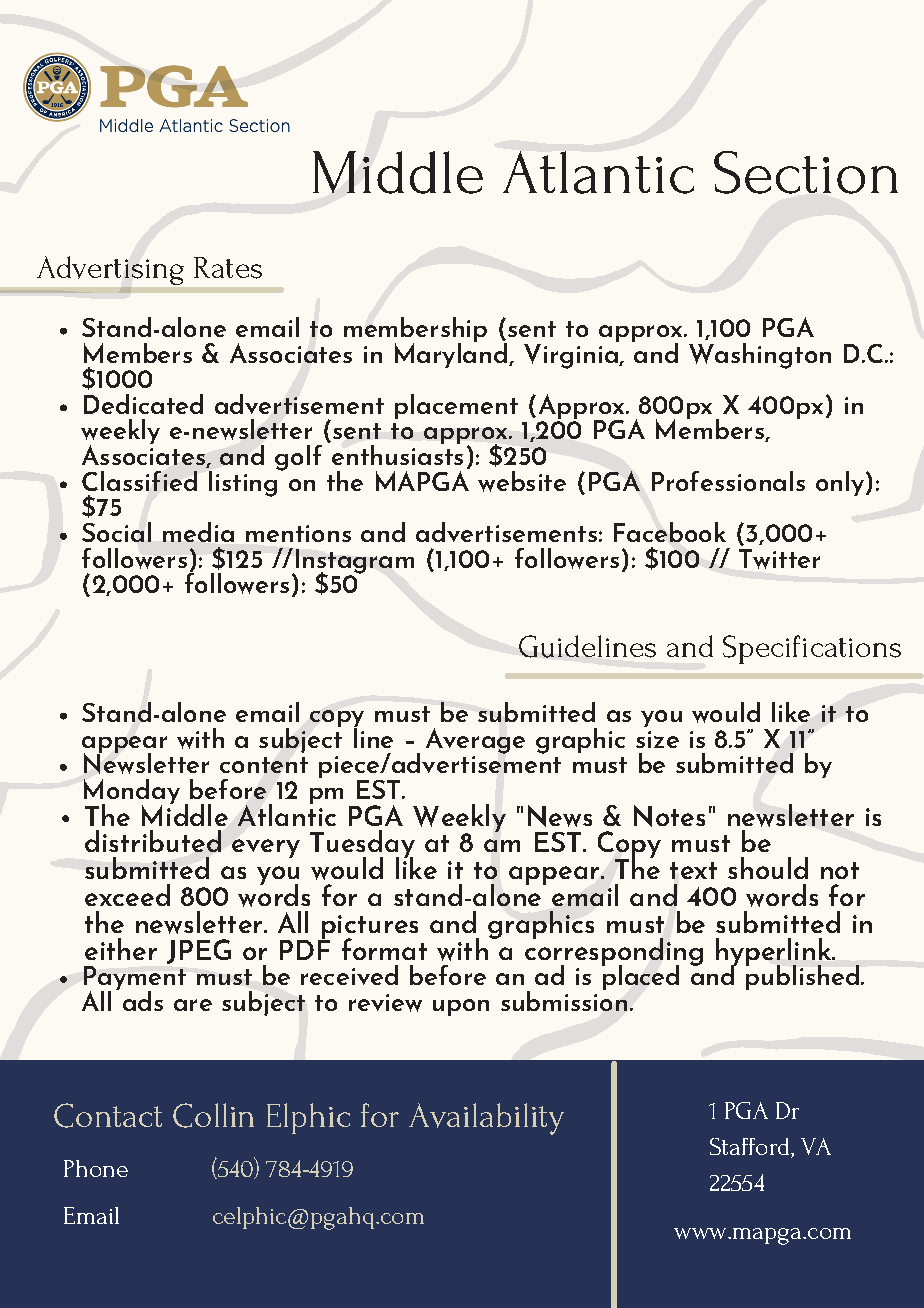 The width and height of the document is (924, 1308). I want to click on Section, so click(806, 172).
